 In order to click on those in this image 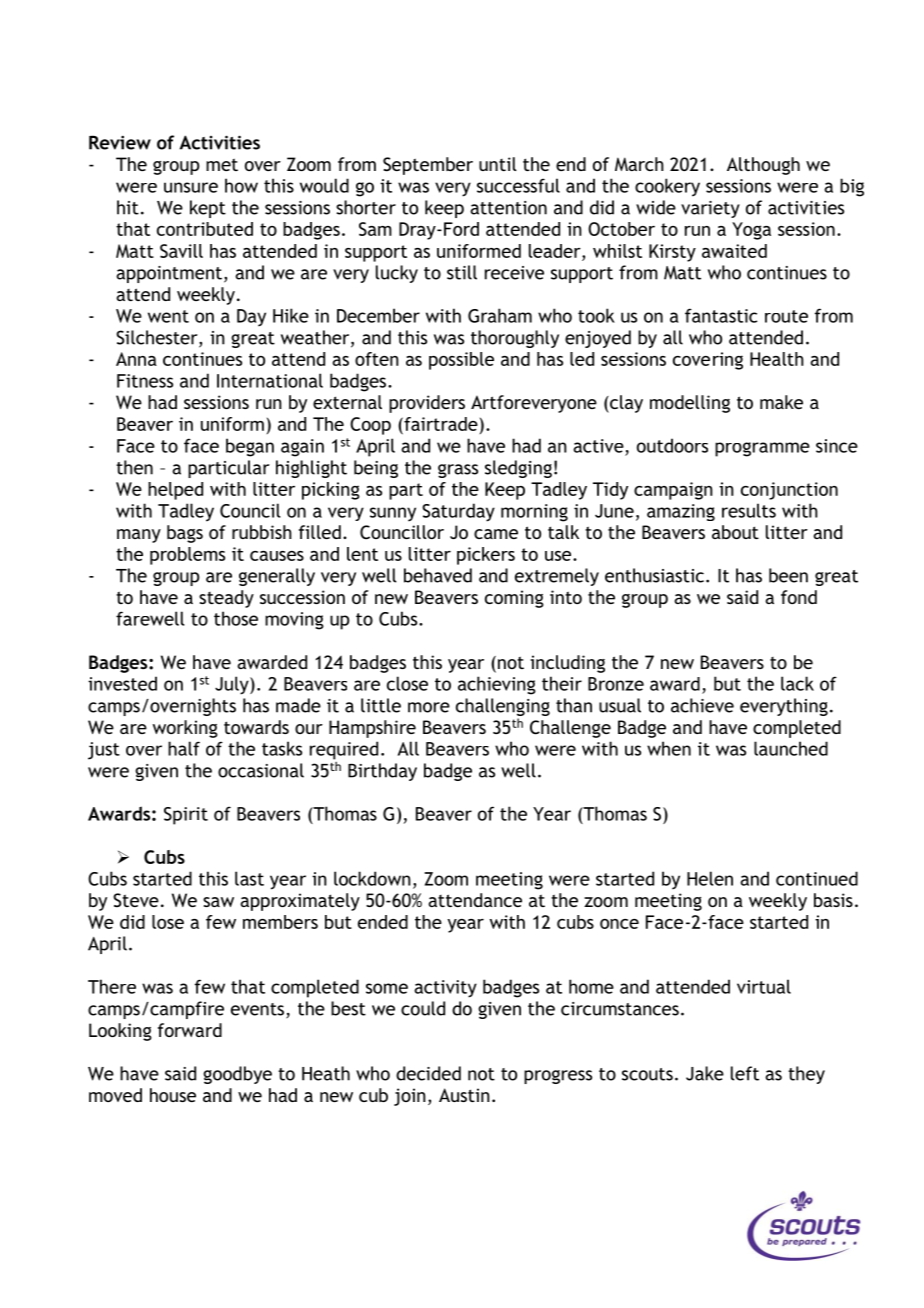, I will do `click(236, 618)`.
